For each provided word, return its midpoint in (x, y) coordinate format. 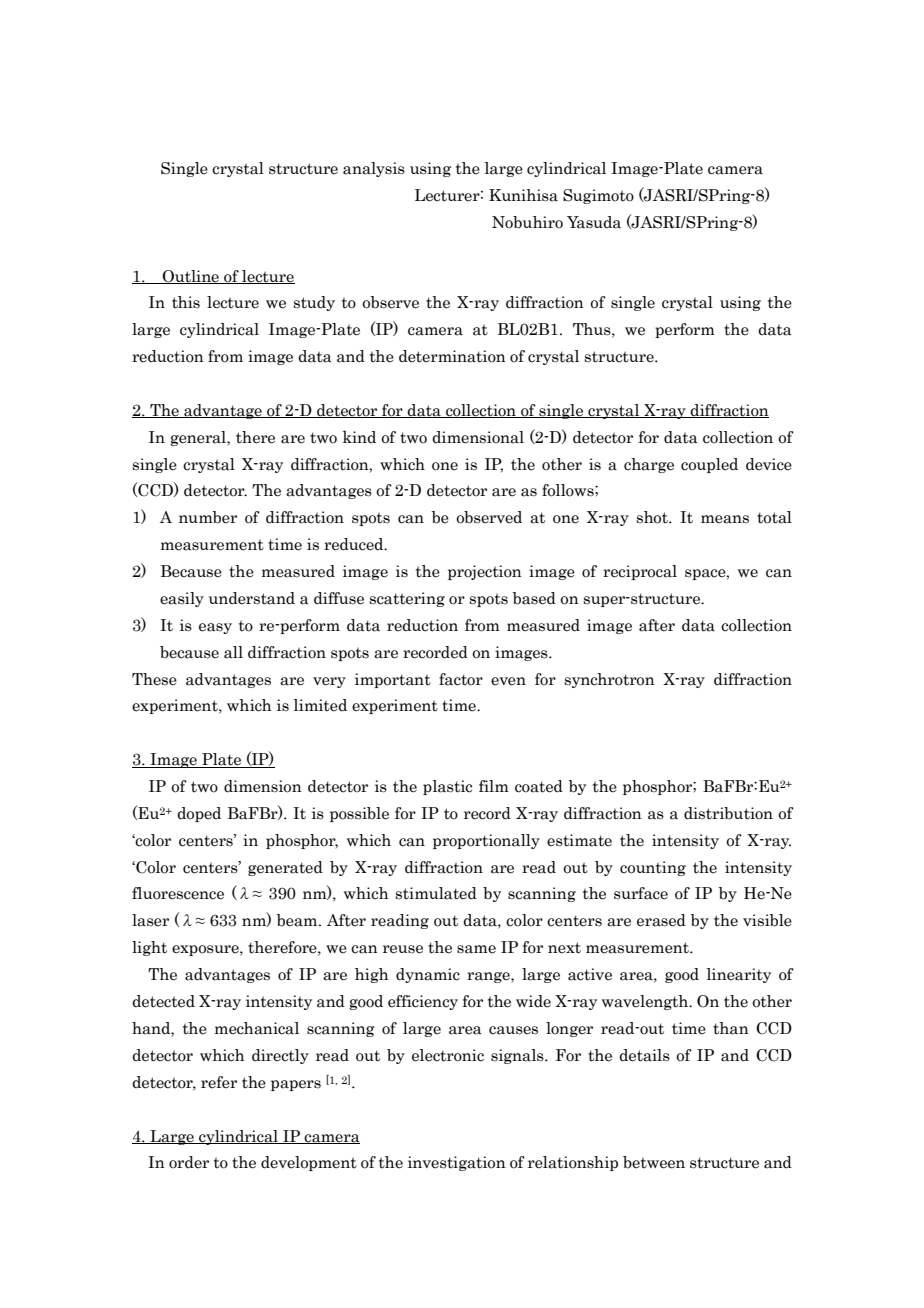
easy (215, 628)
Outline (190, 277)
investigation (457, 1163)
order (189, 1162)
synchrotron (610, 680)
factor (461, 679)
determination (452, 356)
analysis (374, 169)
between (654, 1162)
